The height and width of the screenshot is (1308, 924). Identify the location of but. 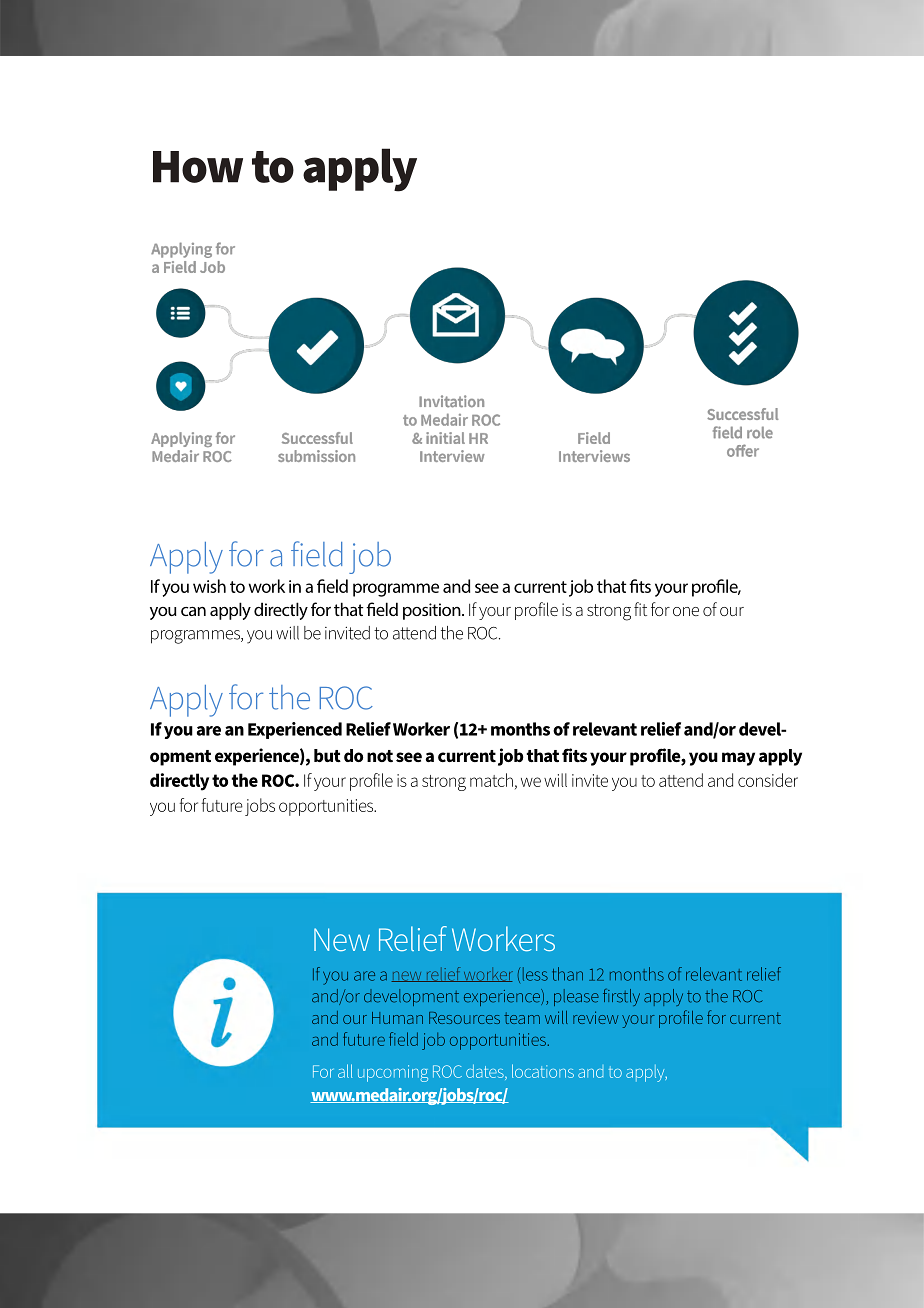
(327, 755).
